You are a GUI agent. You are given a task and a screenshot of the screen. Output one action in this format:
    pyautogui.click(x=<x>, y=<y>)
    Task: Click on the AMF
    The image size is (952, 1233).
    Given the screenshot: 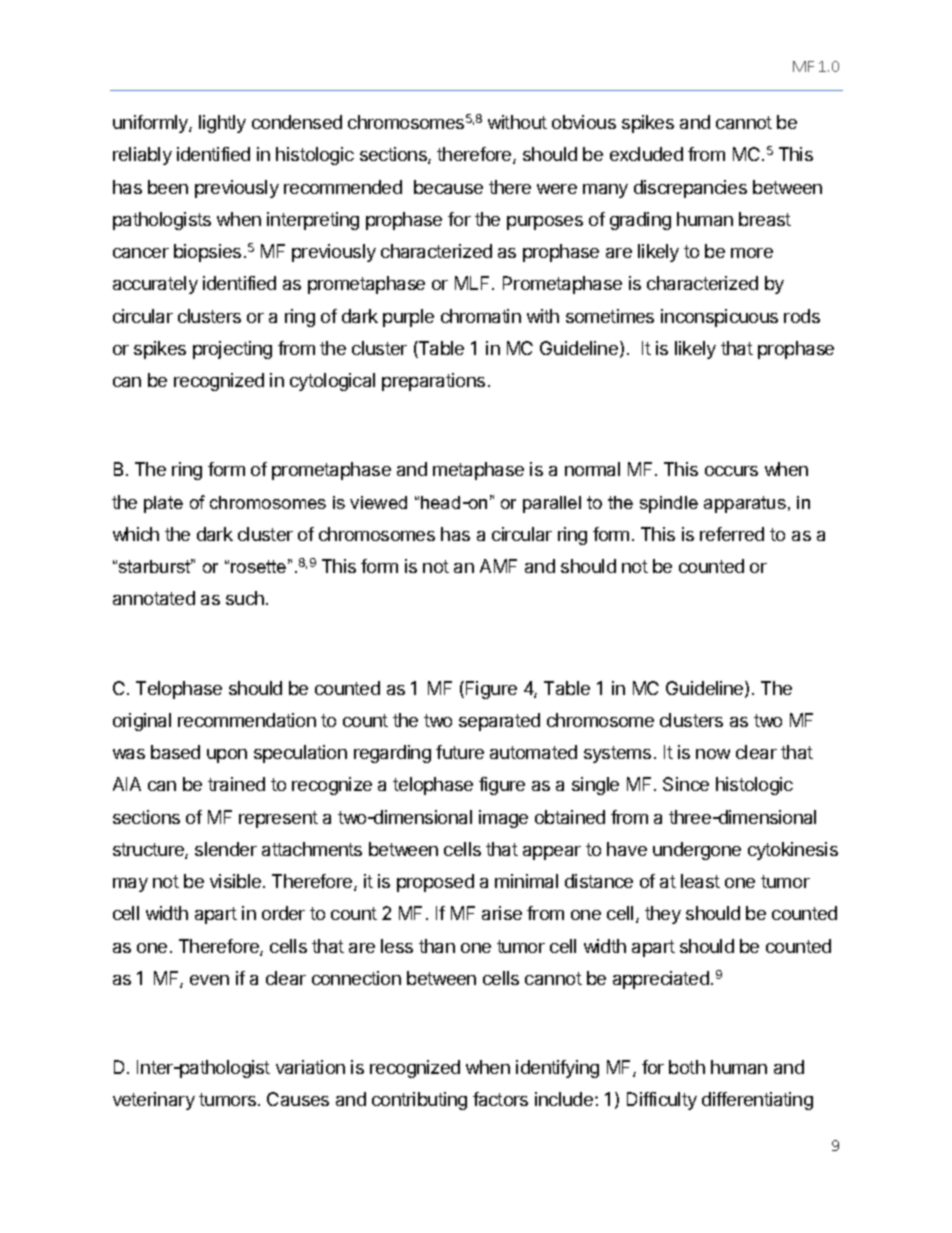 What is the action you would take?
    pyautogui.click(x=498, y=566)
